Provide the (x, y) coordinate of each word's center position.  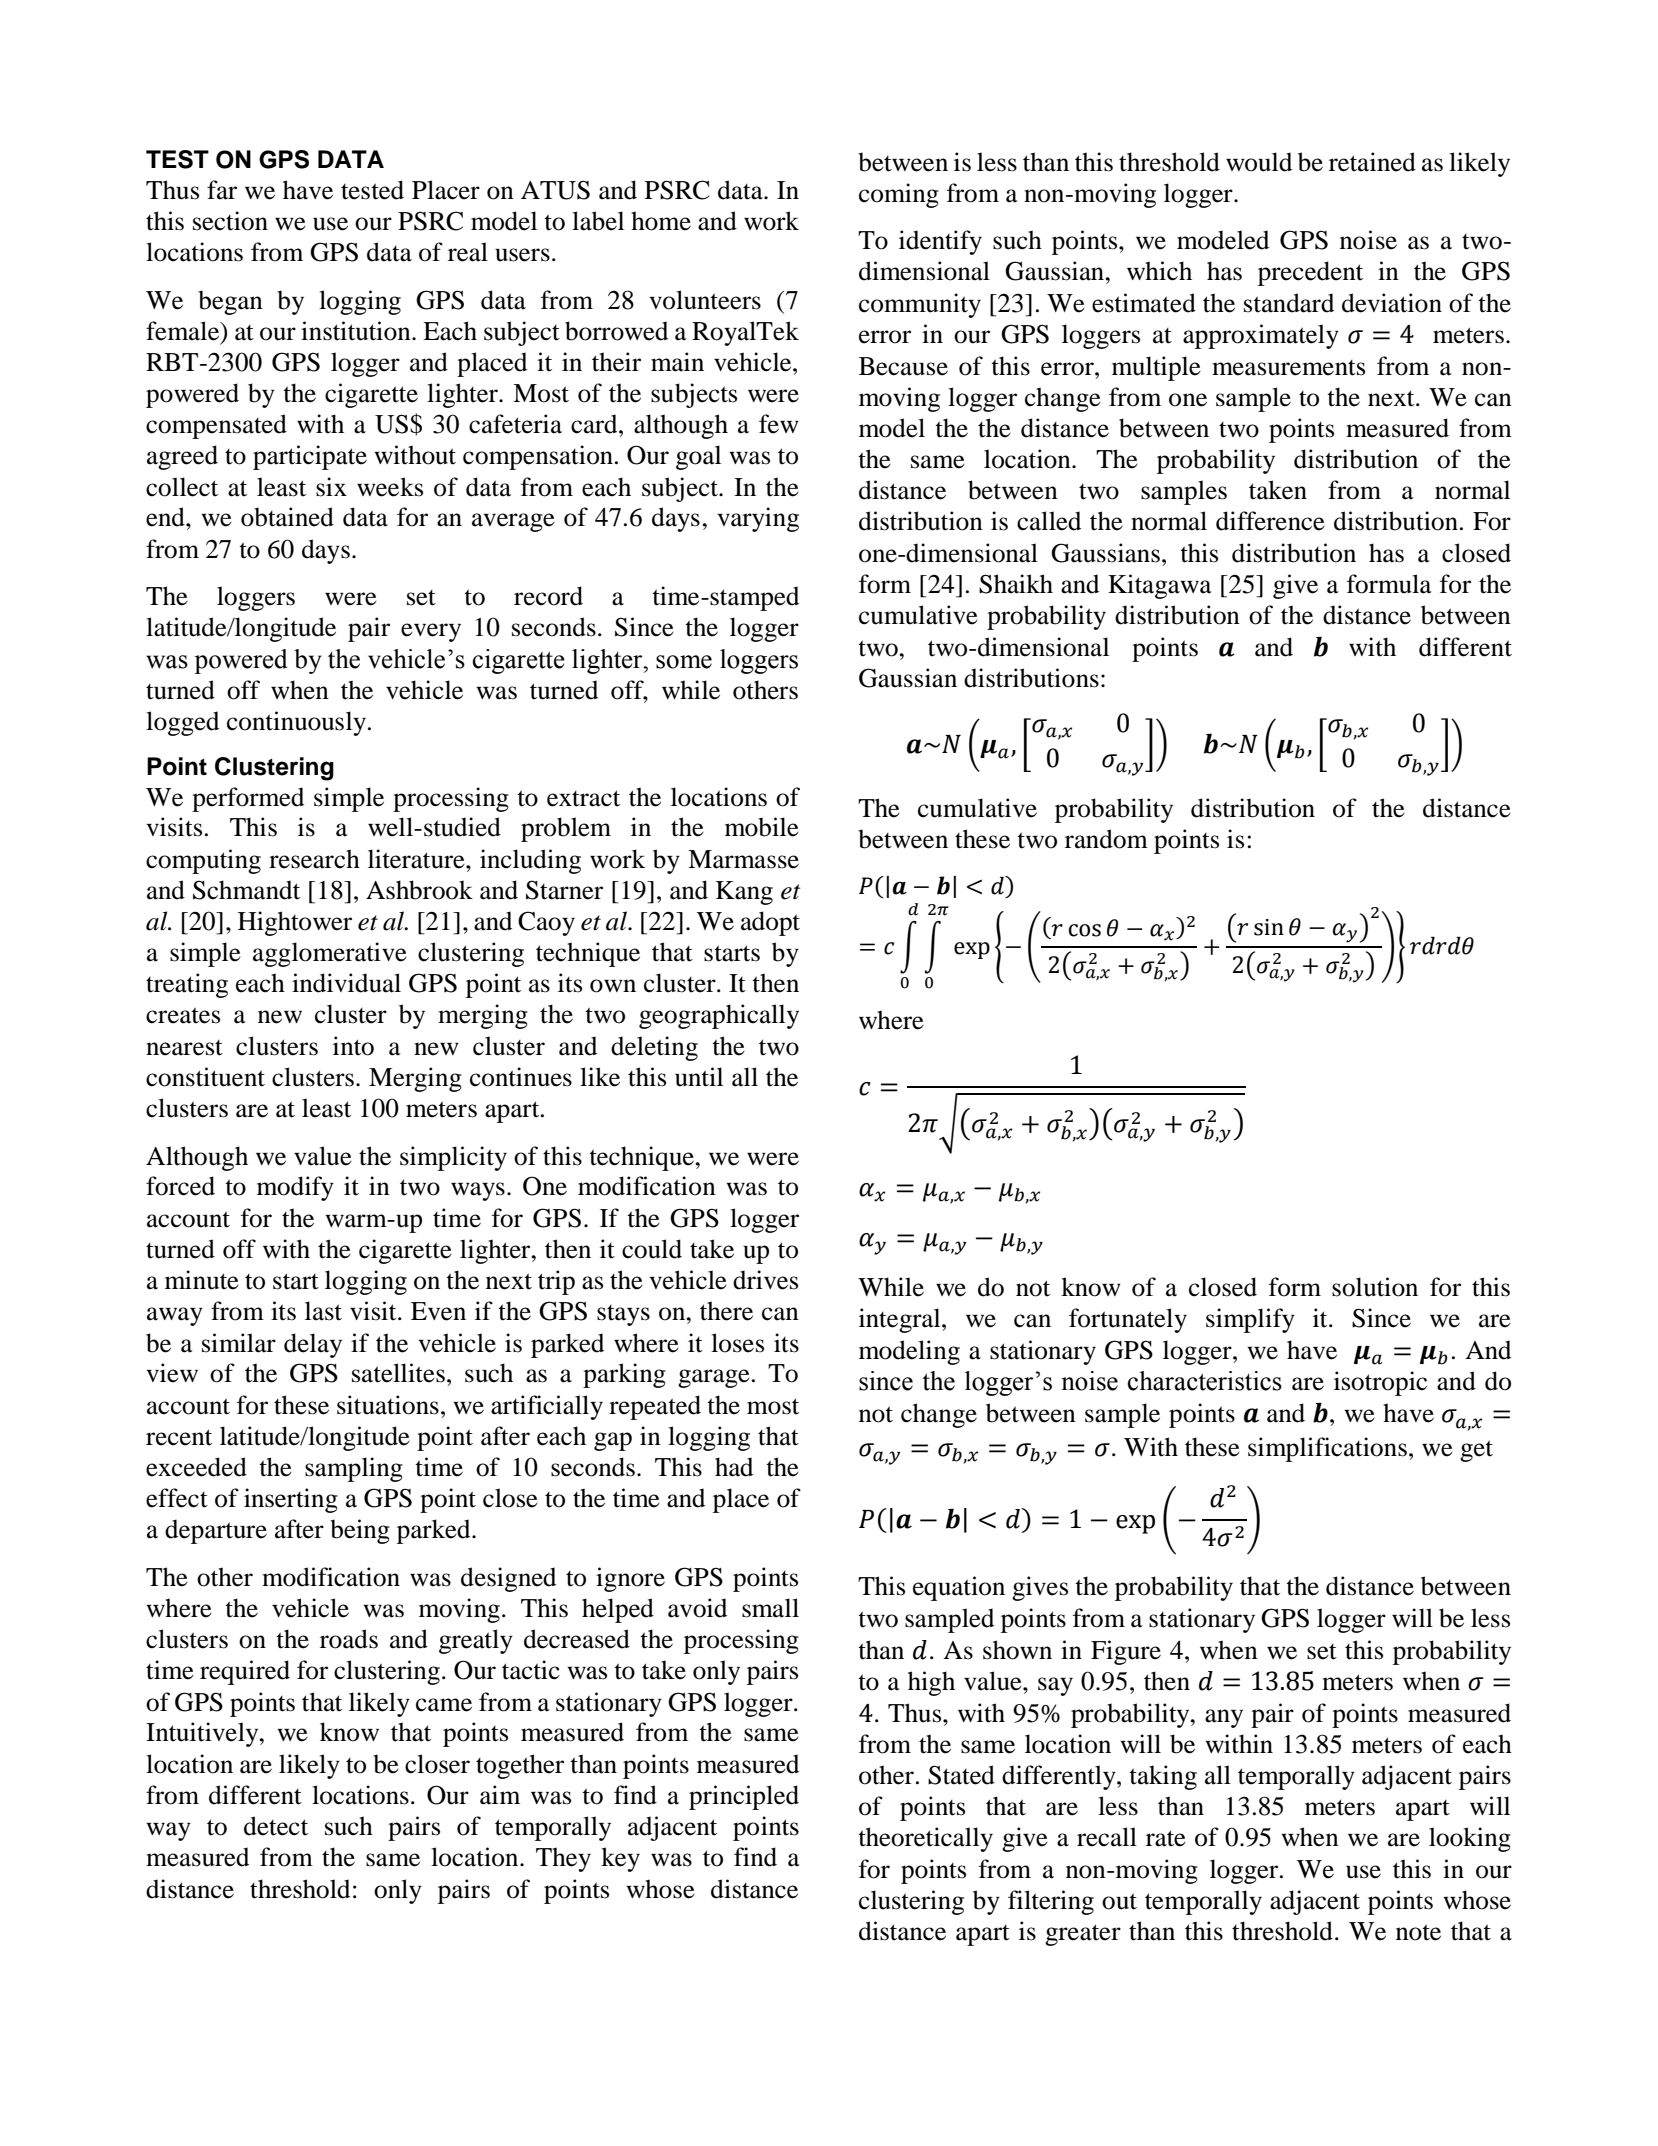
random (1106, 839)
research (314, 859)
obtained (287, 517)
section (230, 221)
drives (765, 1280)
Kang (744, 893)
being (360, 1531)
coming (899, 195)
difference (1270, 521)
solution (1375, 1287)
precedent (1310, 273)
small (770, 1608)
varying (758, 519)
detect (276, 1826)
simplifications (1327, 1449)
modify (295, 1188)
